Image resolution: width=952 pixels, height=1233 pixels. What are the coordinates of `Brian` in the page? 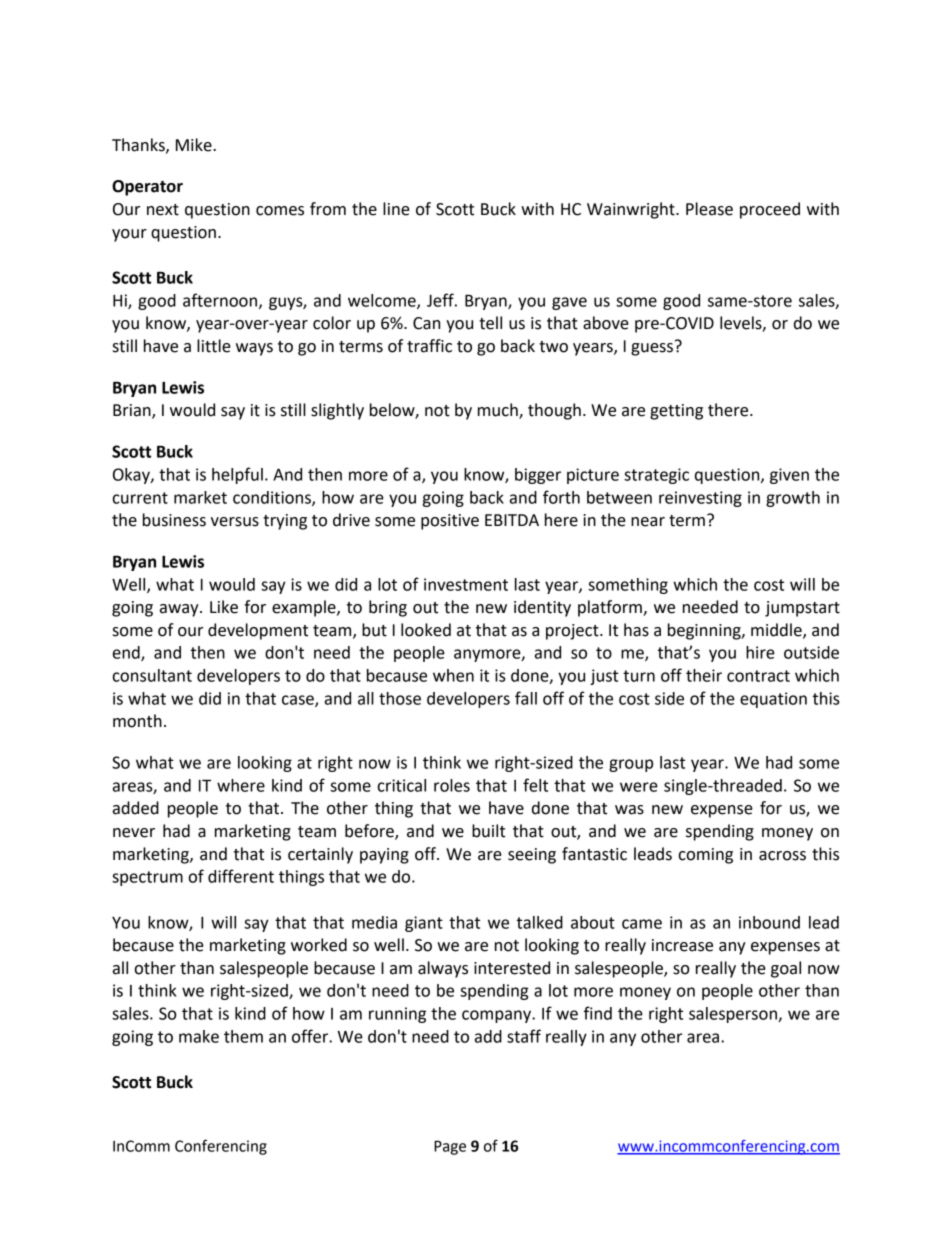 It's located at (133, 411).
